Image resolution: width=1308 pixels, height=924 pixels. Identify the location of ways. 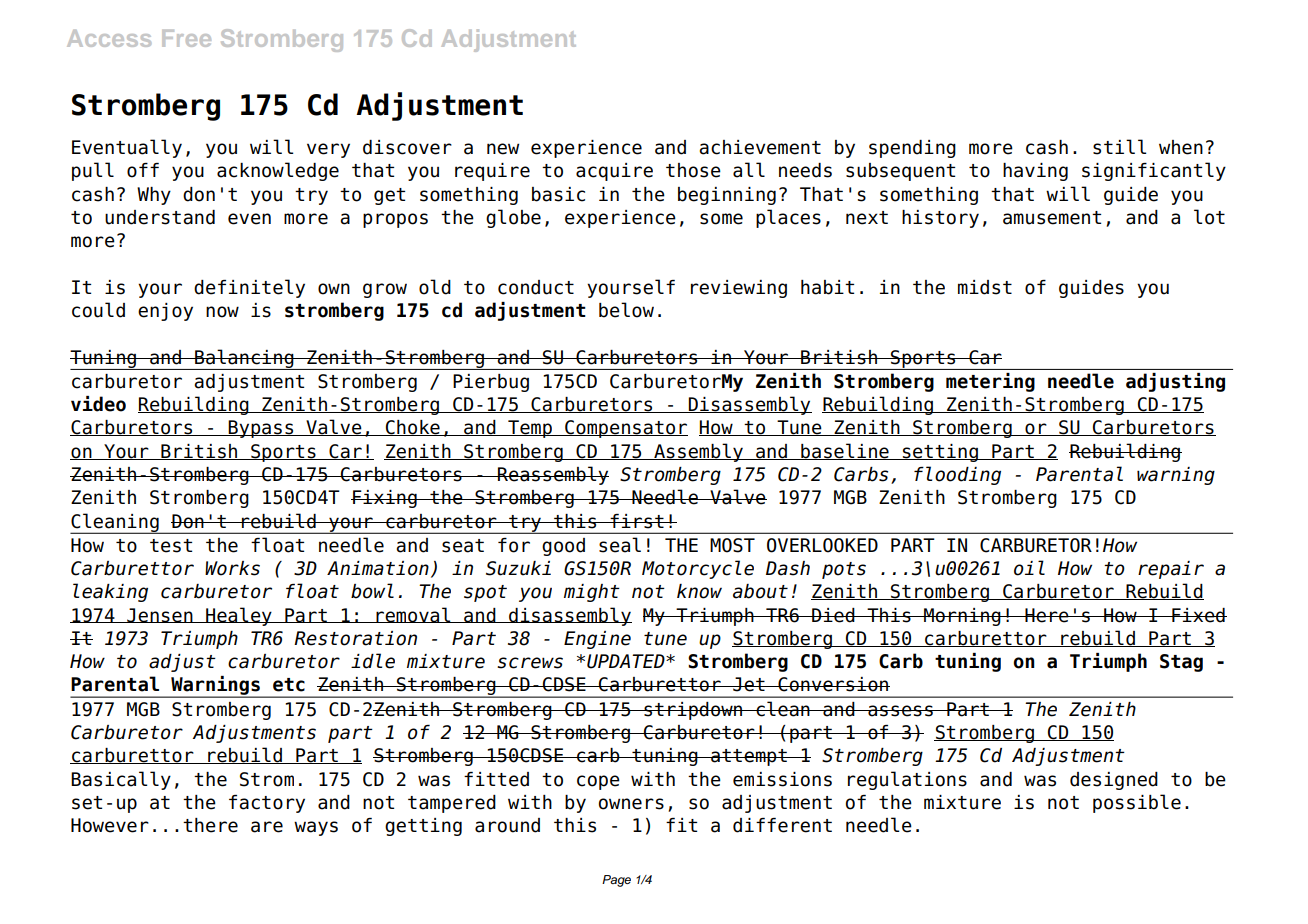
(316, 828).
